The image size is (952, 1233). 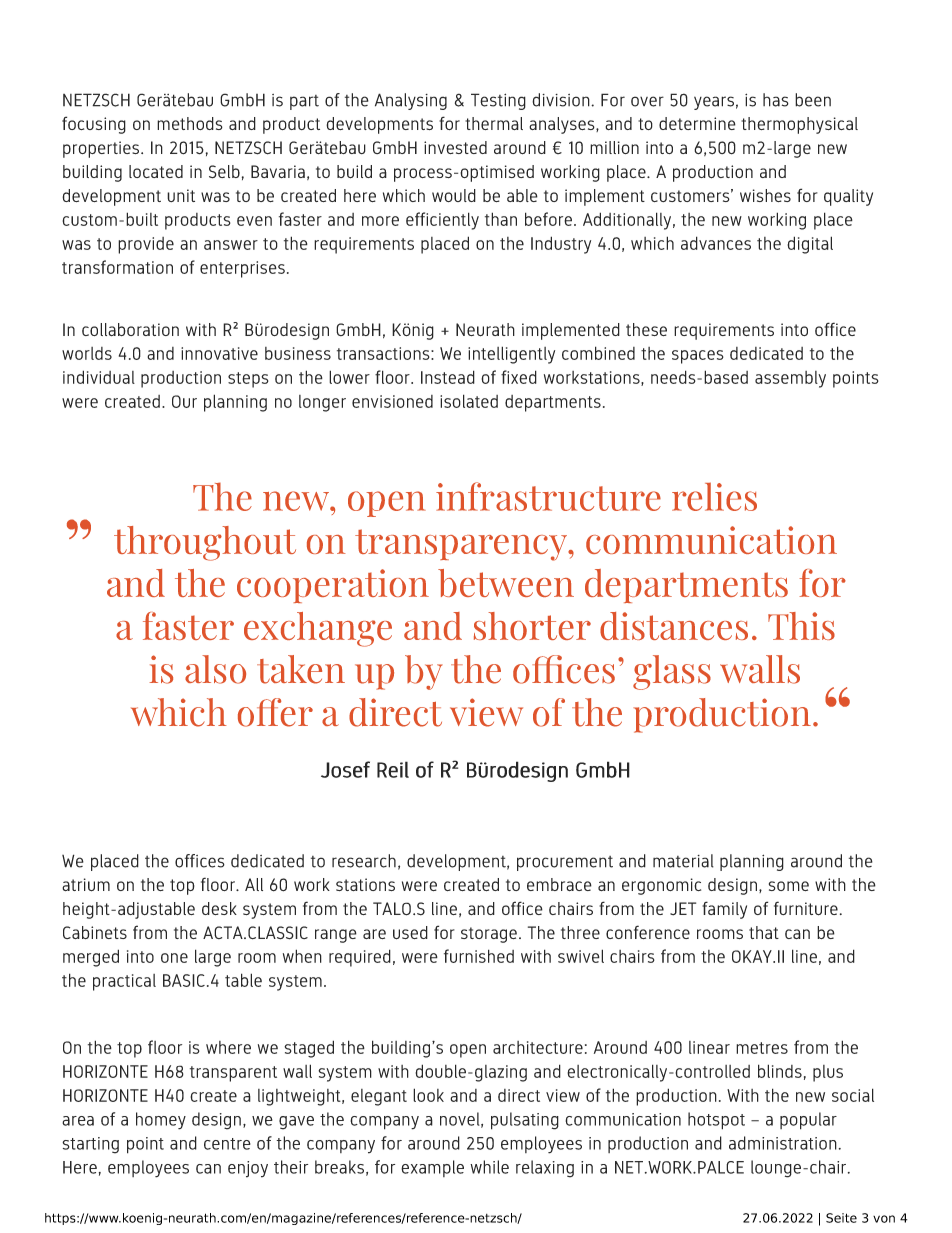 What do you see at coordinates (494, 123) in the page?
I see `thermal` at bounding box center [494, 123].
